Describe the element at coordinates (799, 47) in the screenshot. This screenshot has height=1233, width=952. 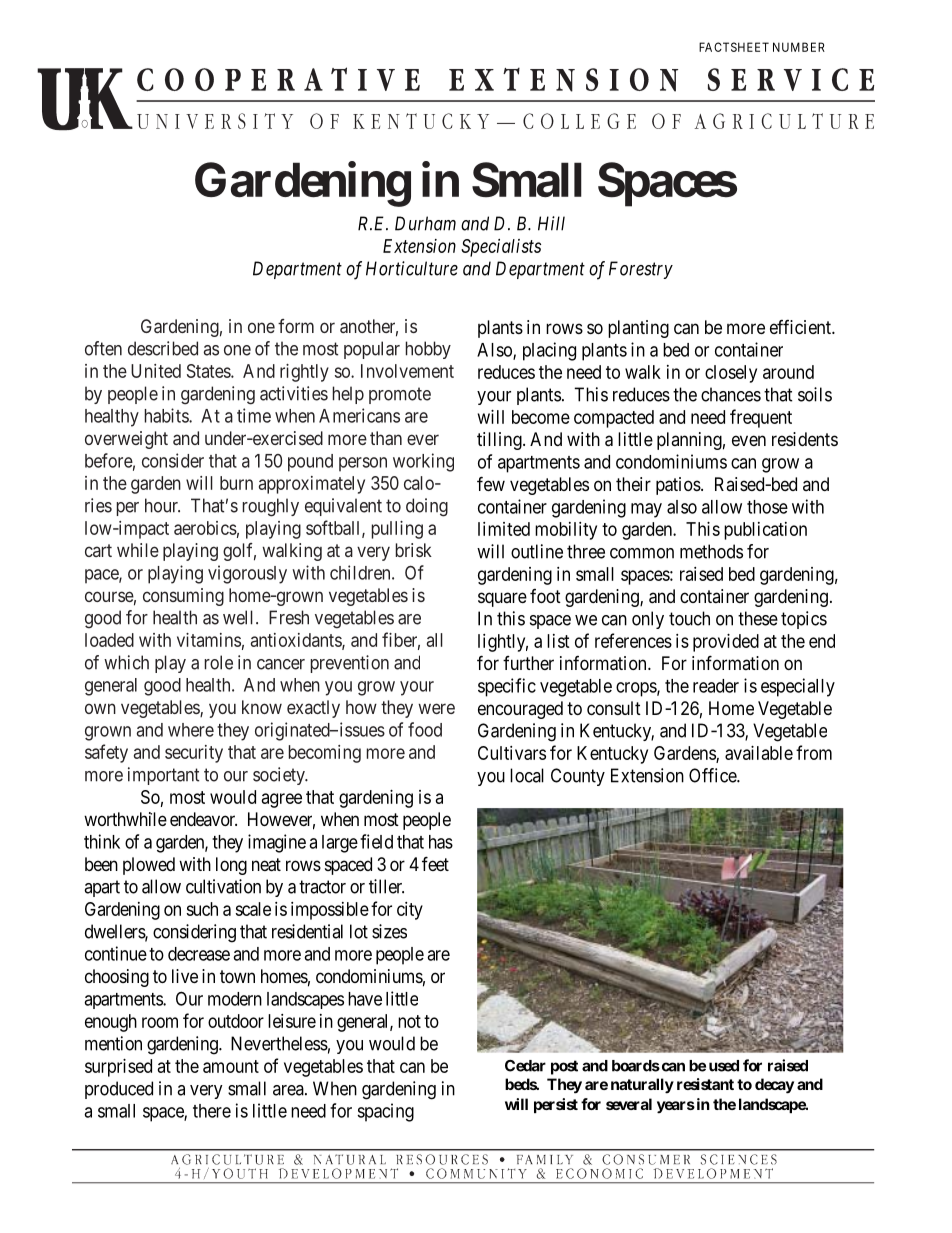
I see `NUMBER` at that location.
